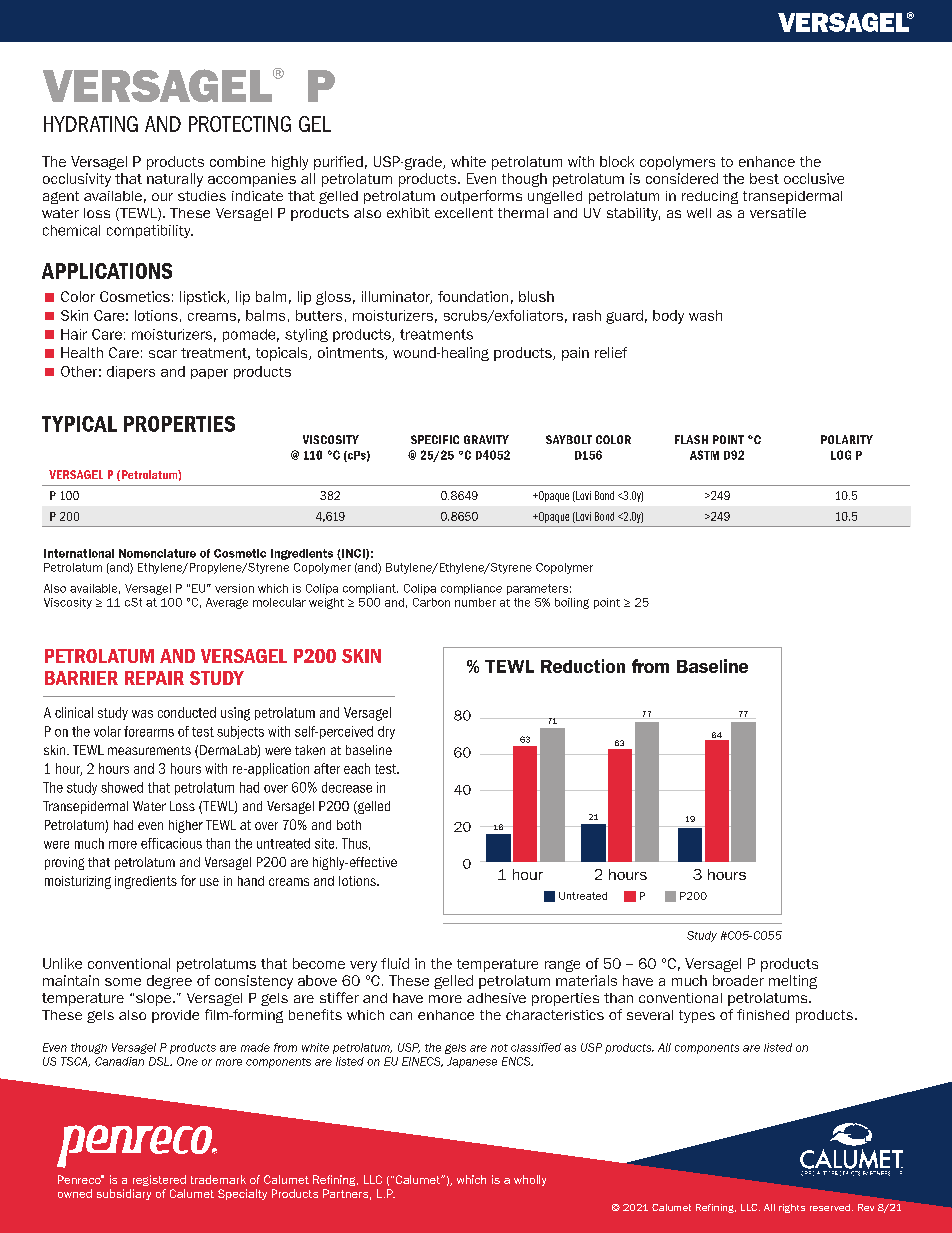  What do you see at coordinates (481, 197) in the screenshot?
I see `outperforms` at bounding box center [481, 197].
